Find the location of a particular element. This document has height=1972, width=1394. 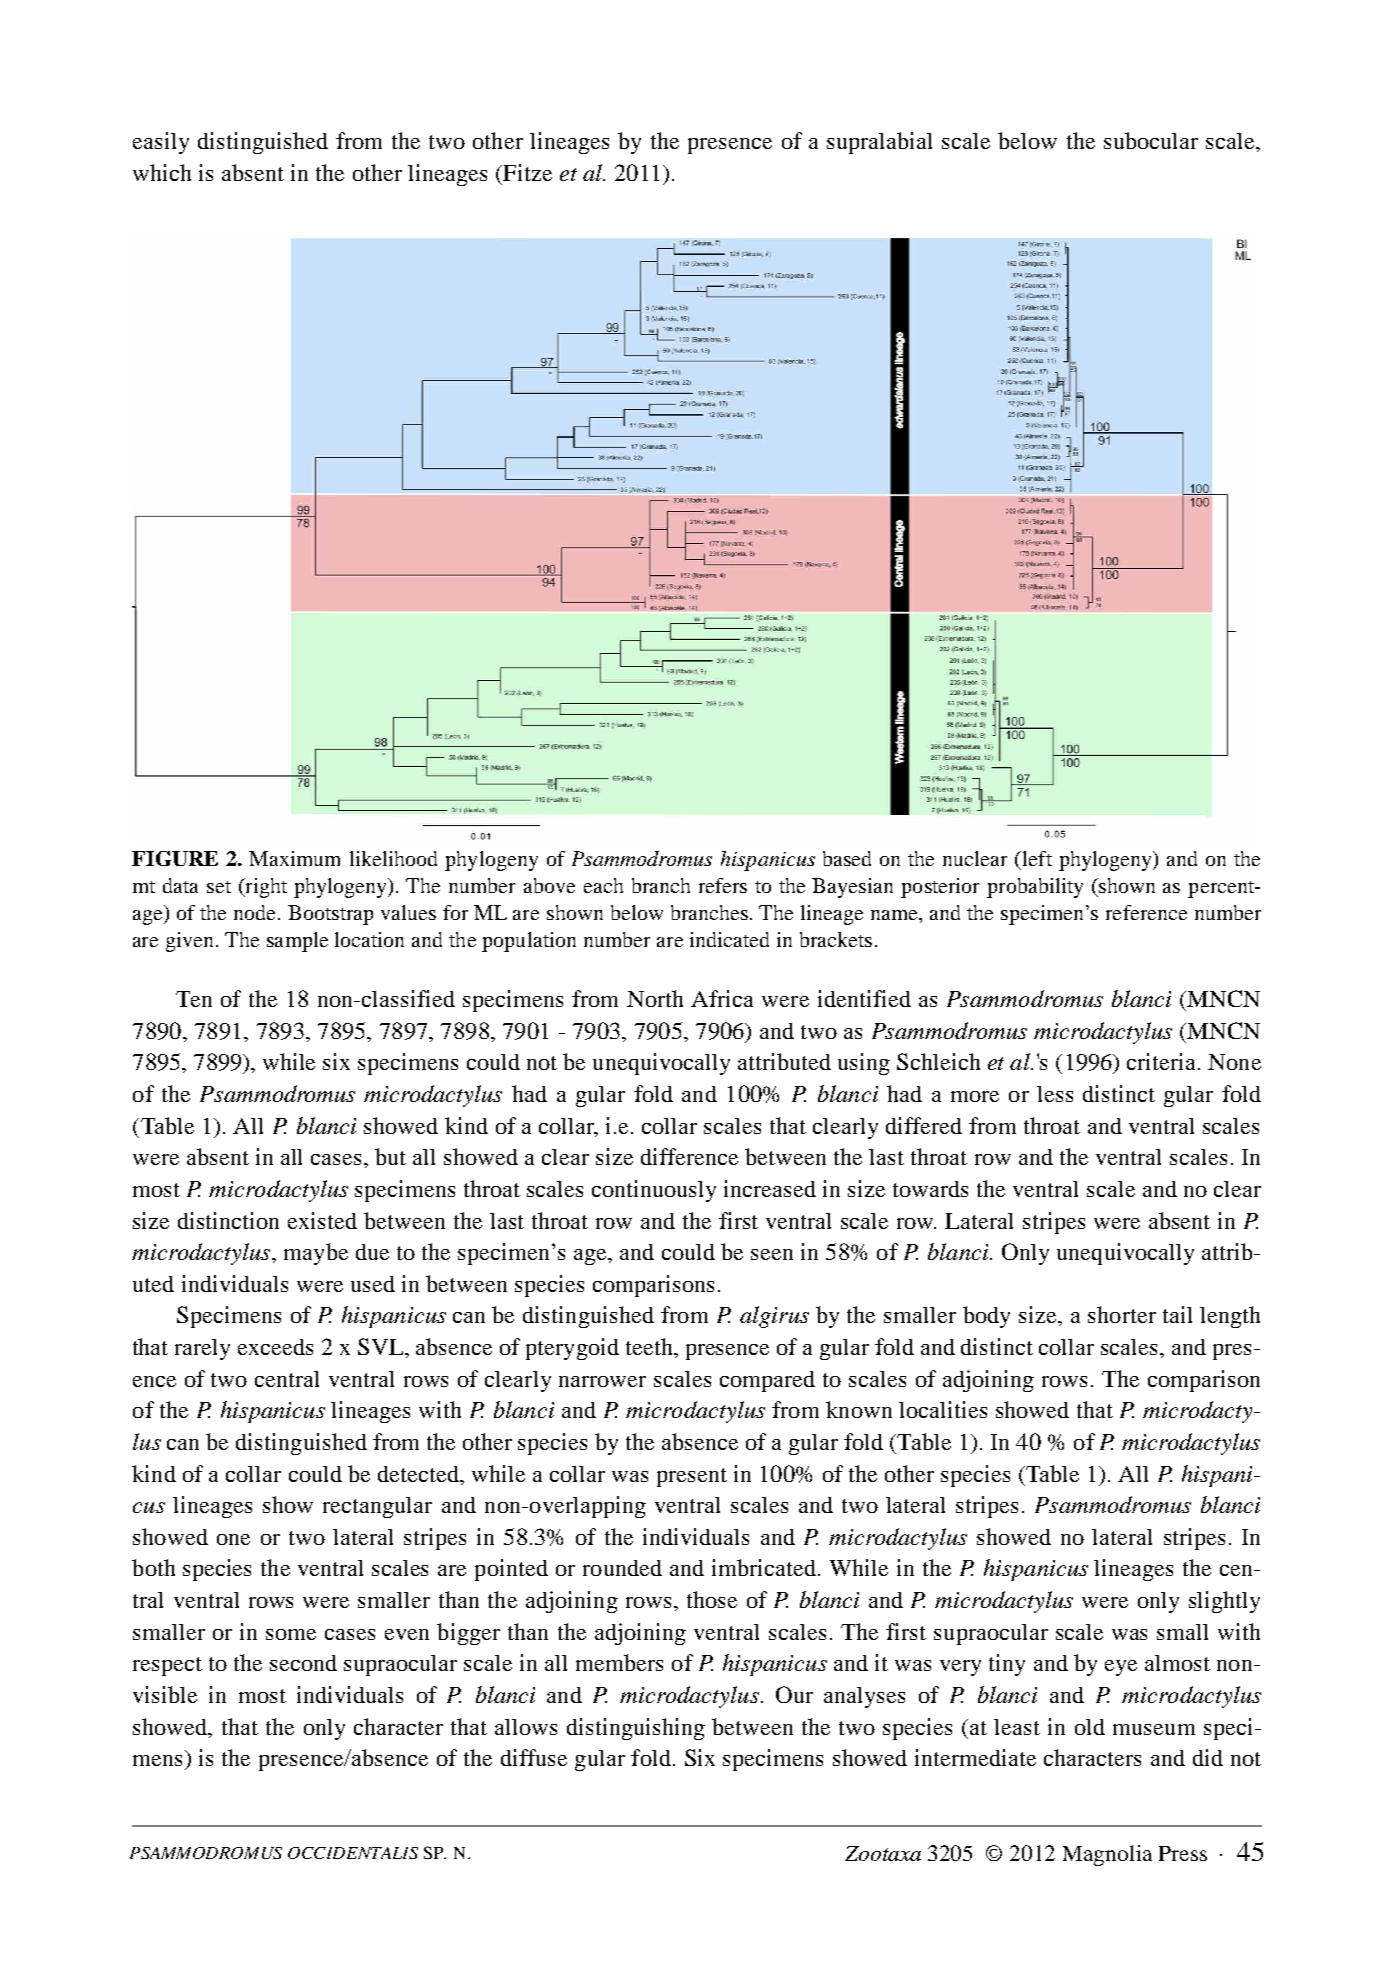

seen is located at coordinates (772, 1254).
